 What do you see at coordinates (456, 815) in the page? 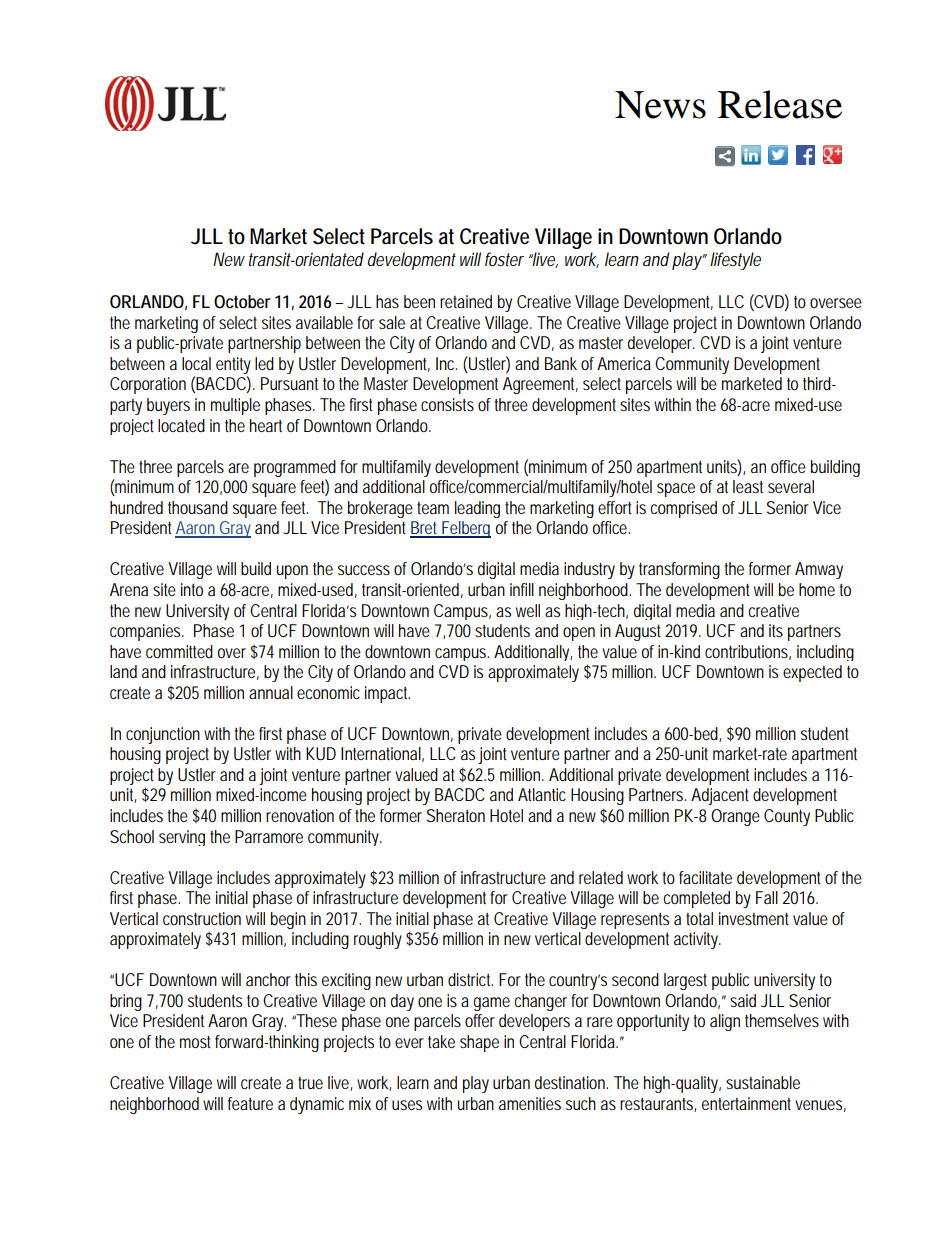
I see `Sheraton` at bounding box center [456, 815].
